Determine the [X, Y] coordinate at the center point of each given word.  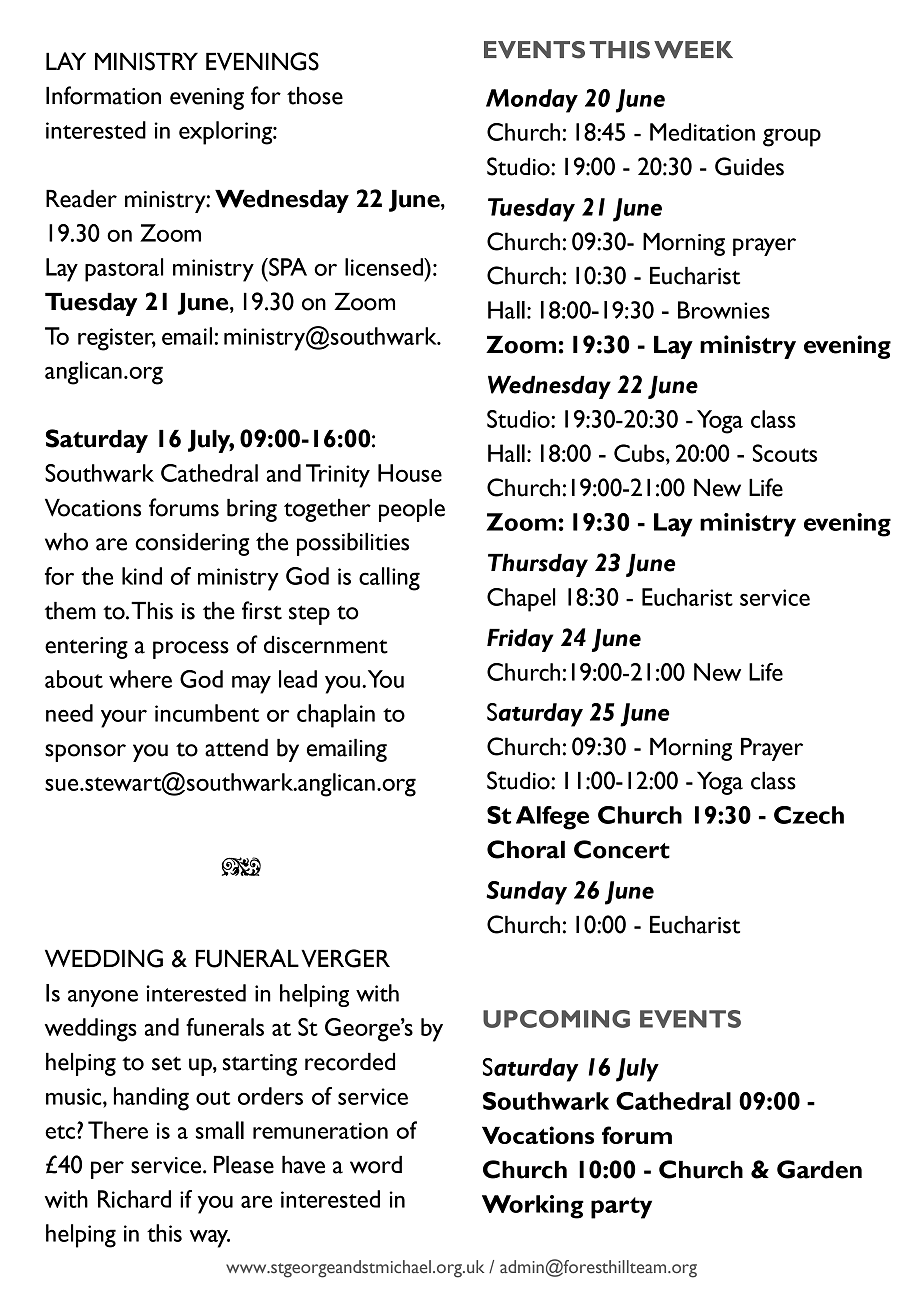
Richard [134, 1199]
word [376, 1165]
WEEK [693, 50]
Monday [532, 101]
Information [103, 95]
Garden [819, 1169]
